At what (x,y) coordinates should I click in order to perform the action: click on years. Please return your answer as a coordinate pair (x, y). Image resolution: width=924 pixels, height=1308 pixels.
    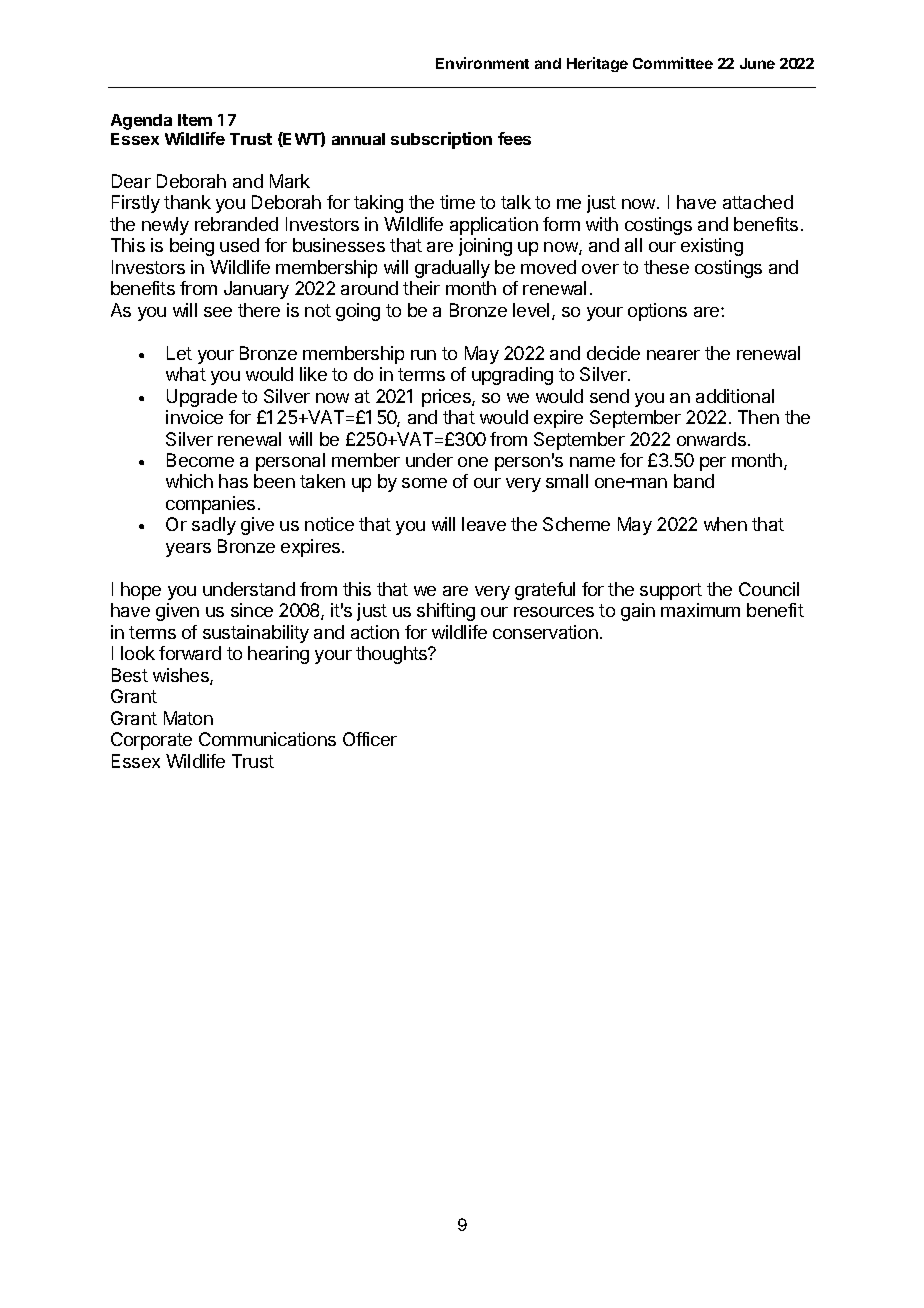
    Looking at the image, I should click on (188, 550).
